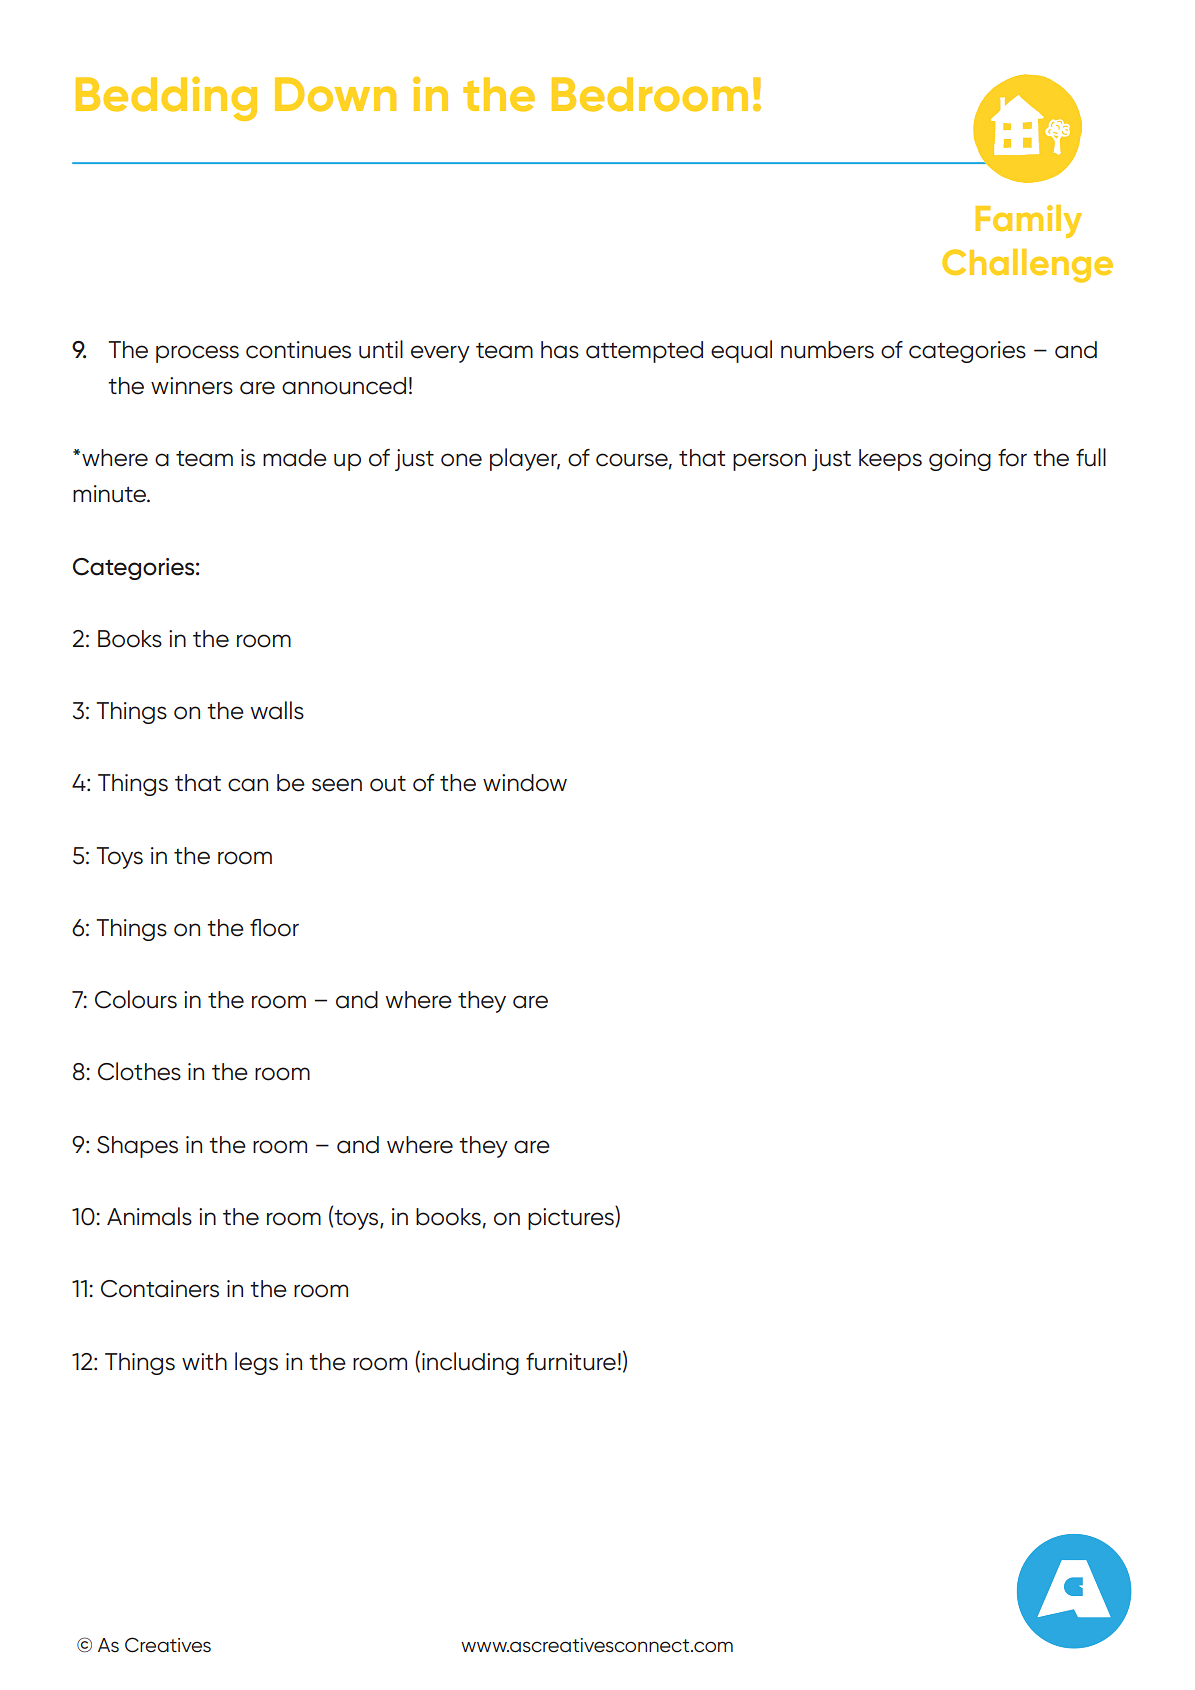  Describe the element at coordinates (204, 1361) in the screenshot. I see `with` at that location.
